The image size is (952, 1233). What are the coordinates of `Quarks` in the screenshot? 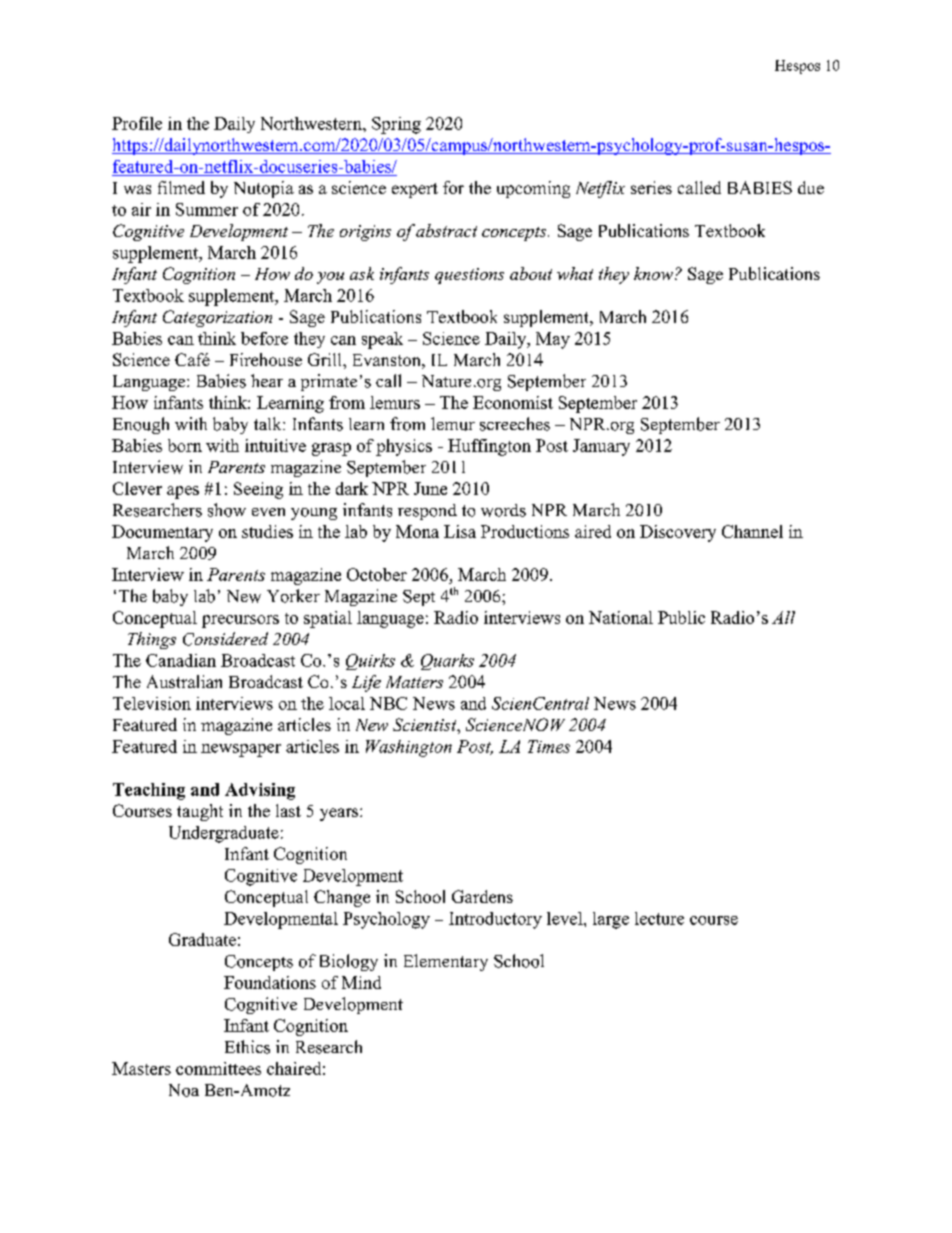 It's located at (447, 662).
